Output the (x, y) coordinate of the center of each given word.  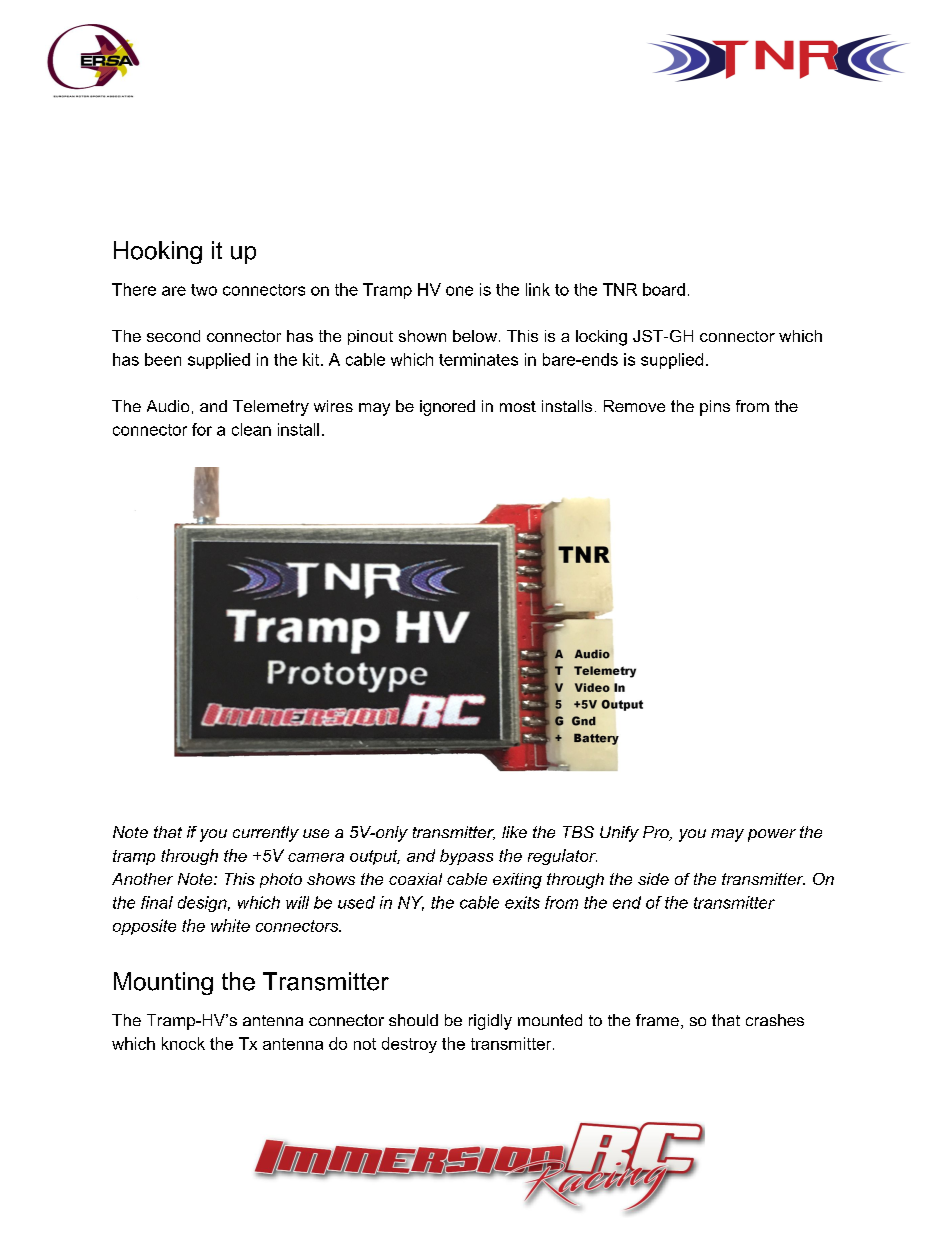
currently (266, 834)
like (514, 832)
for (202, 429)
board (664, 289)
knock (183, 1043)
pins (715, 408)
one (459, 291)
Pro (657, 833)
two (204, 290)
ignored (447, 408)
